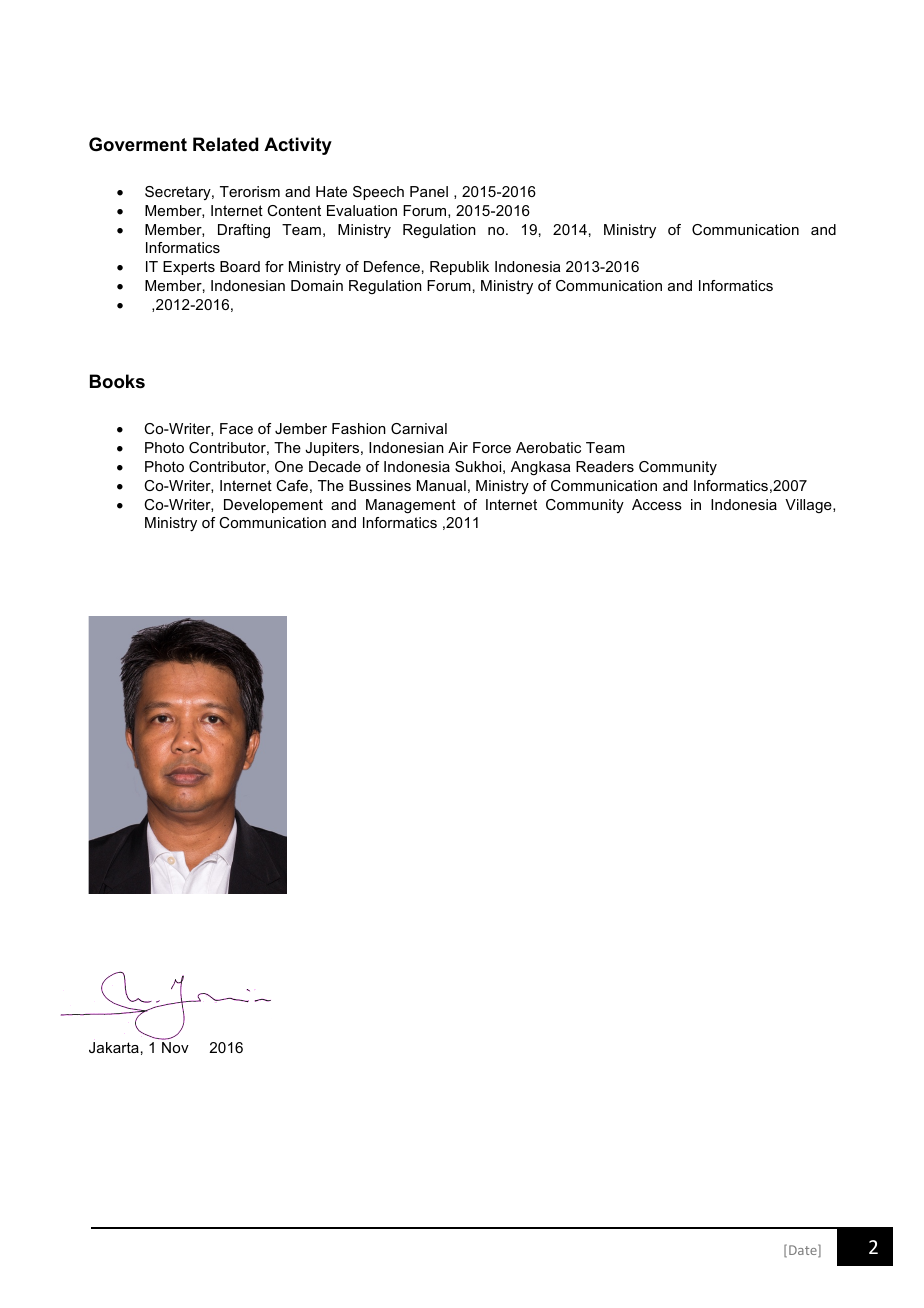 This screenshot has width=924, height=1308. Describe the element at coordinates (657, 504) in the screenshot. I see `Access` at that location.
